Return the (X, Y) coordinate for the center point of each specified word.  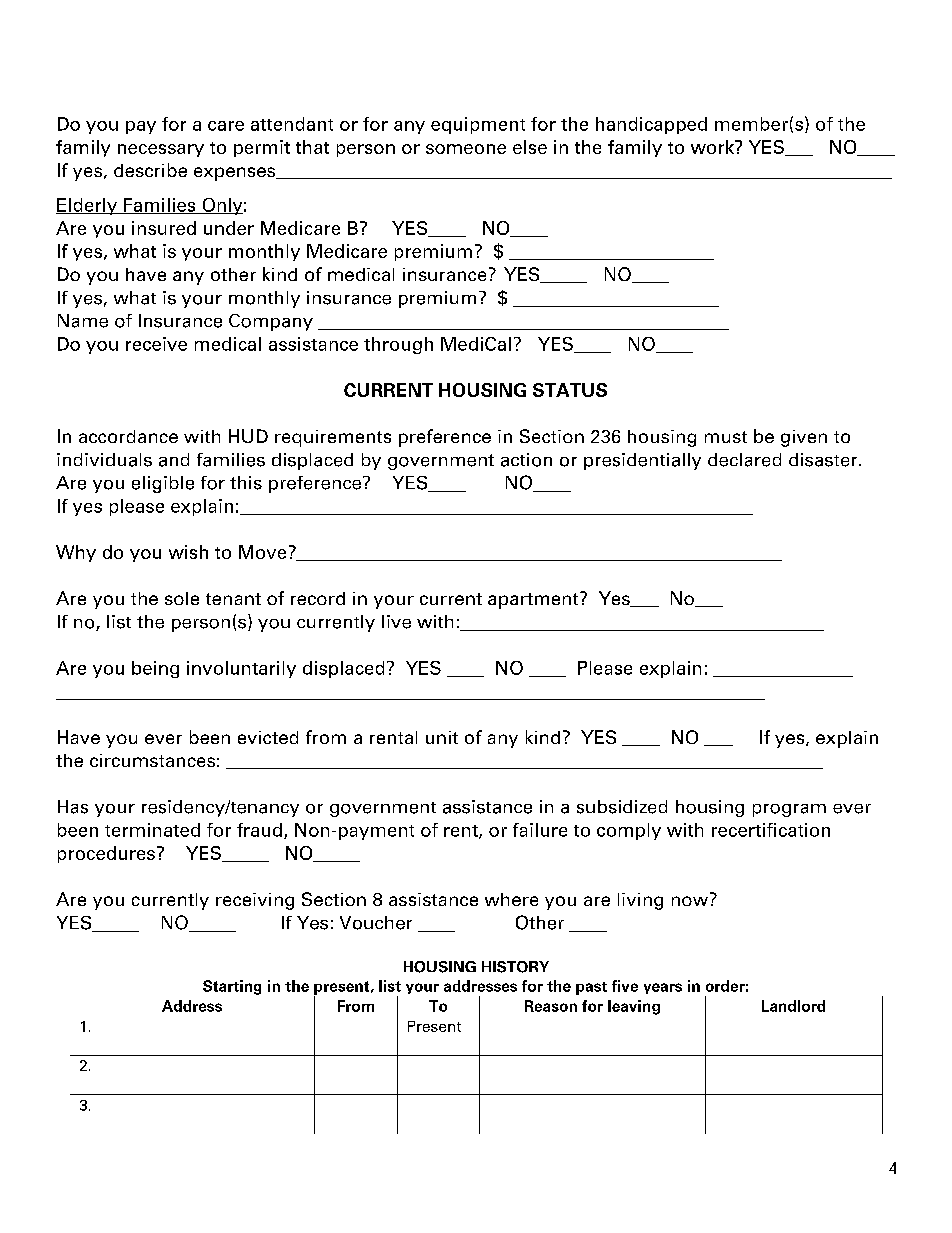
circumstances (152, 760)
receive (156, 344)
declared (744, 460)
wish (188, 552)
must (726, 437)
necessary (161, 150)
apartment (534, 600)
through (398, 345)
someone (466, 149)
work (713, 147)
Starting (232, 987)
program (789, 810)
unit (442, 737)
